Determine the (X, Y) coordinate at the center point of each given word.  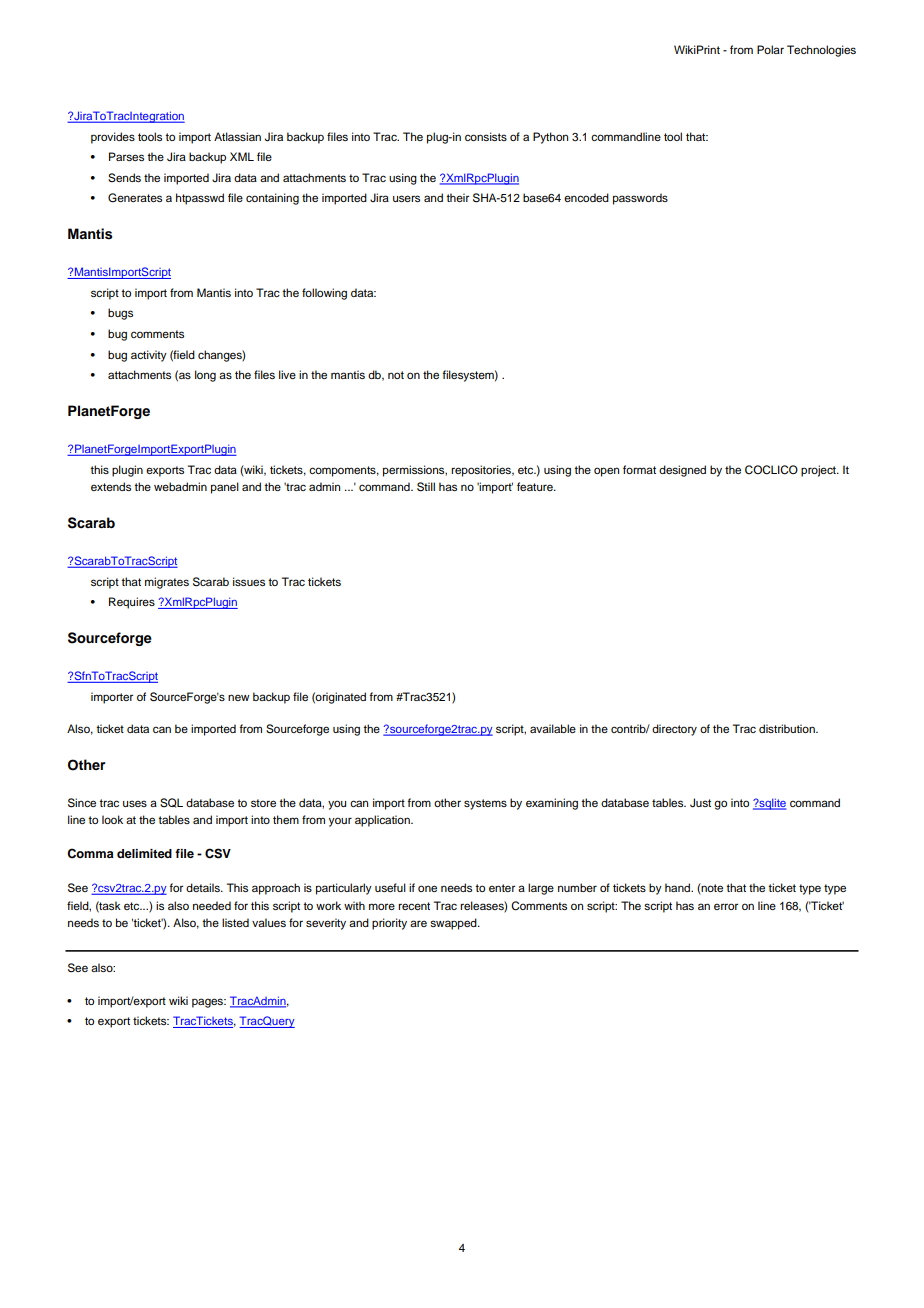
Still (426, 487)
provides (113, 138)
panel (225, 488)
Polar (770, 49)
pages (209, 1003)
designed (682, 471)
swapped (454, 924)
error (726, 906)
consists (486, 136)
